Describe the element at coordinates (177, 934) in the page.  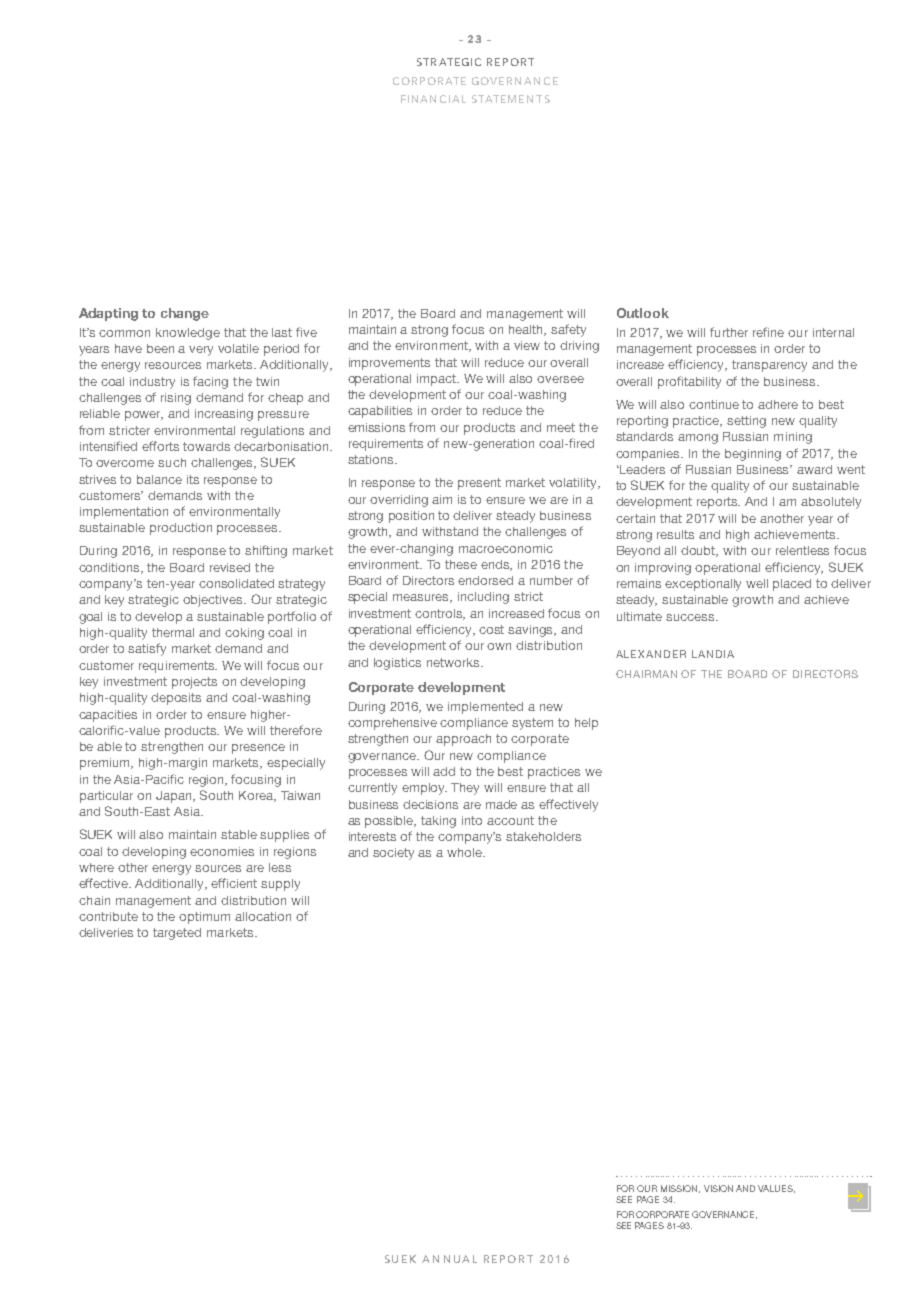
I see `targeted` at that location.
